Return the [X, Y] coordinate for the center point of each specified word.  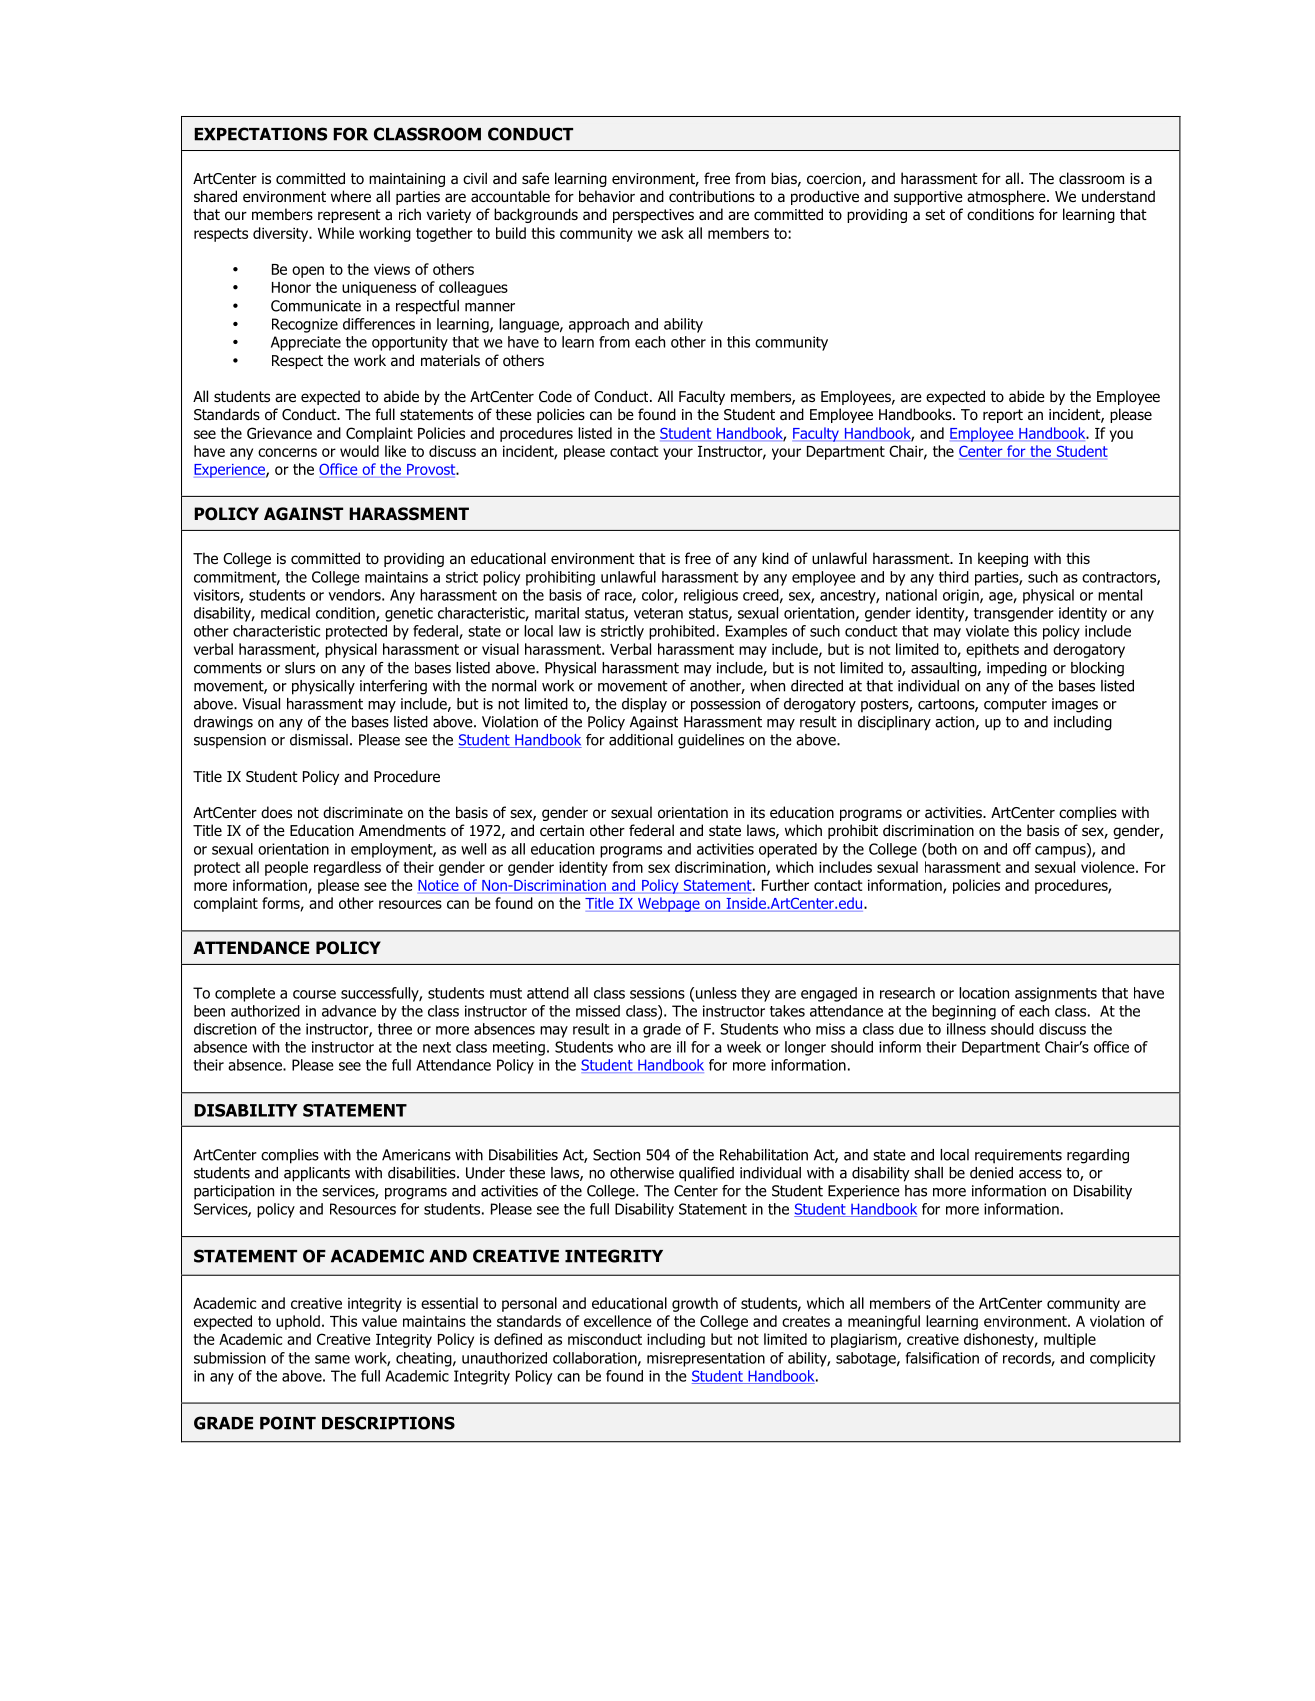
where [351, 196]
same [332, 1359]
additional [641, 740]
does [276, 812]
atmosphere [1007, 197]
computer [1015, 706]
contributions [712, 196]
